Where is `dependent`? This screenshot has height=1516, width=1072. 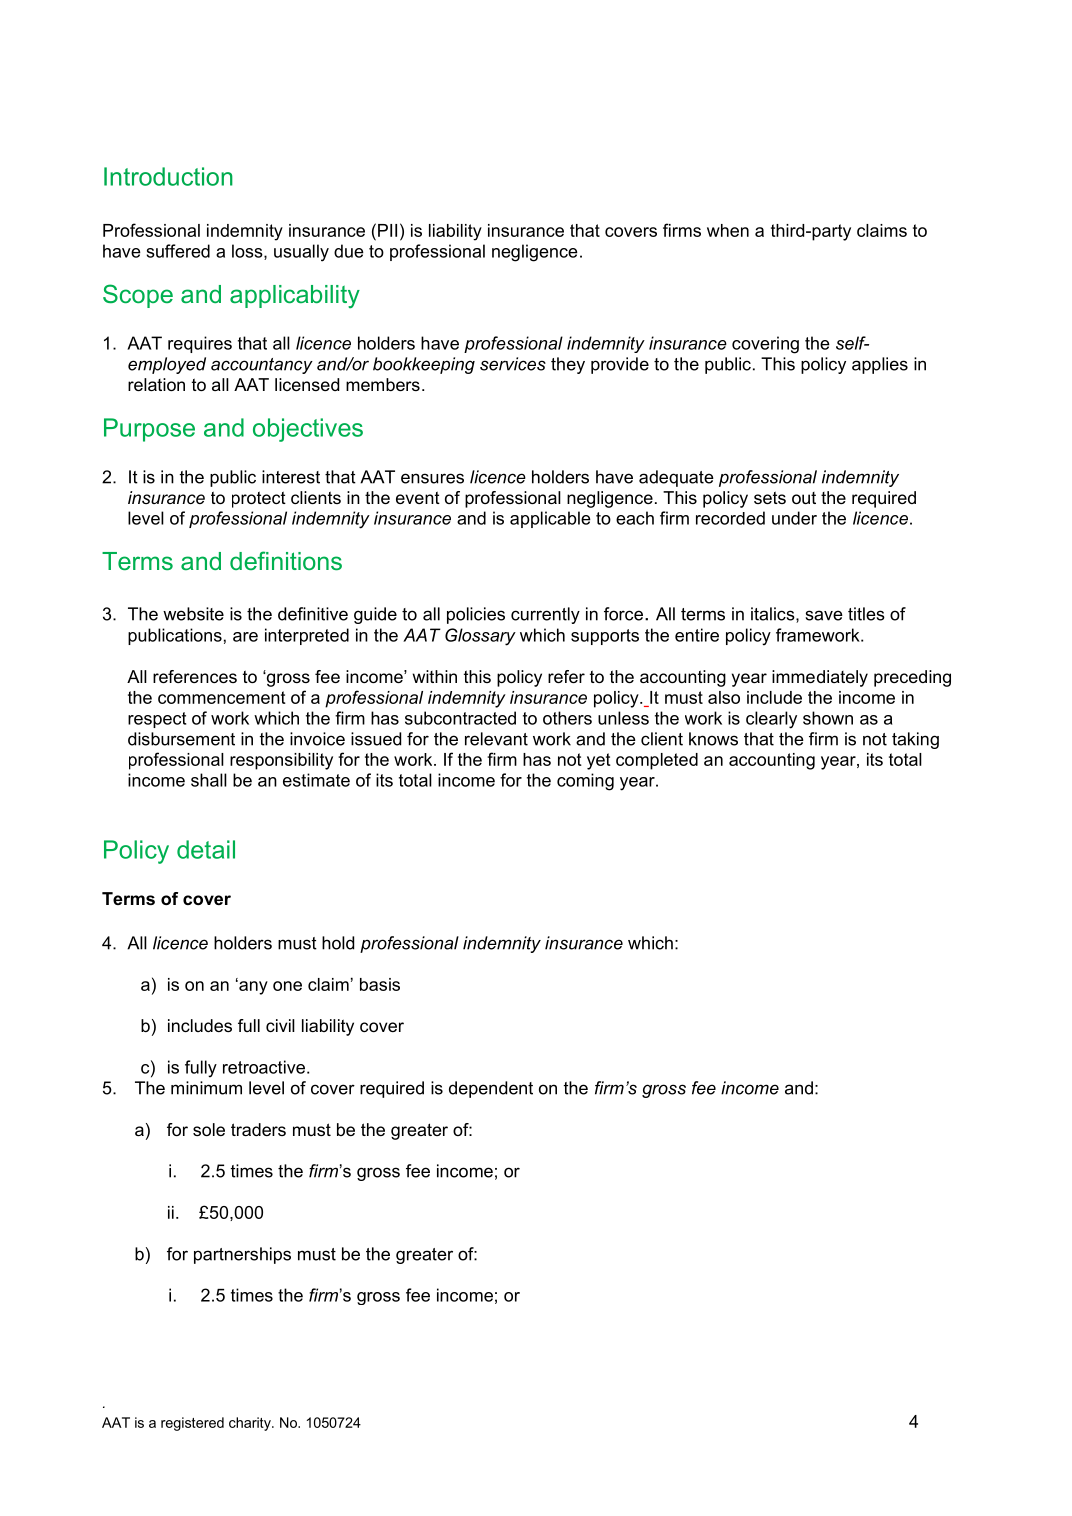
dependent is located at coordinates (491, 1089).
